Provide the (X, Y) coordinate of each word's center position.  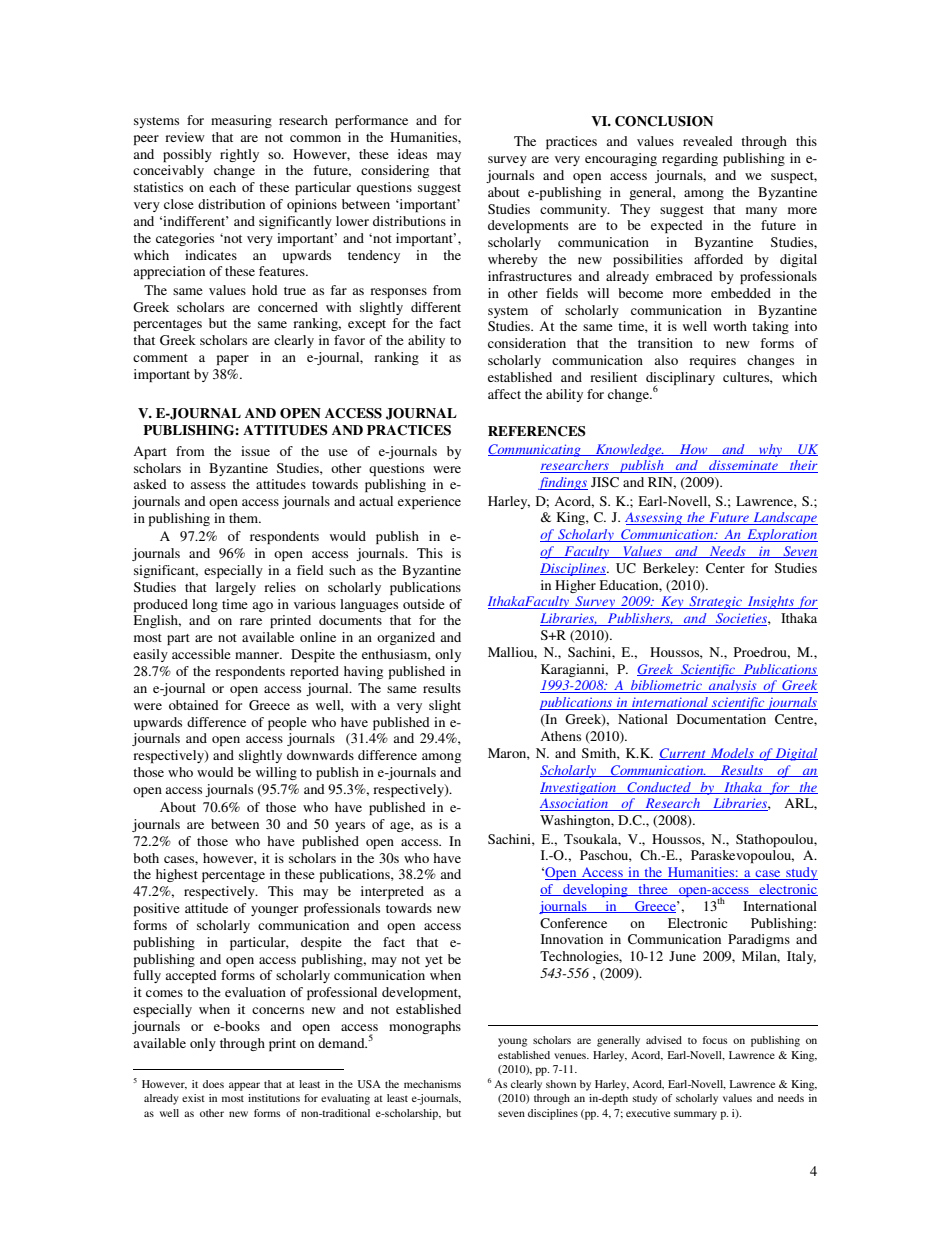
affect (504, 394)
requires (712, 361)
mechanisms (432, 1084)
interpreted (392, 892)
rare (251, 621)
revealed (708, 141)
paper (233, 360)
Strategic (715, 602)
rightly (239, 155)
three (653, 890)
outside (424, 604)
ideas (412, 154)
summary (695, 1115)
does (213, 1084)
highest (177, 875)
